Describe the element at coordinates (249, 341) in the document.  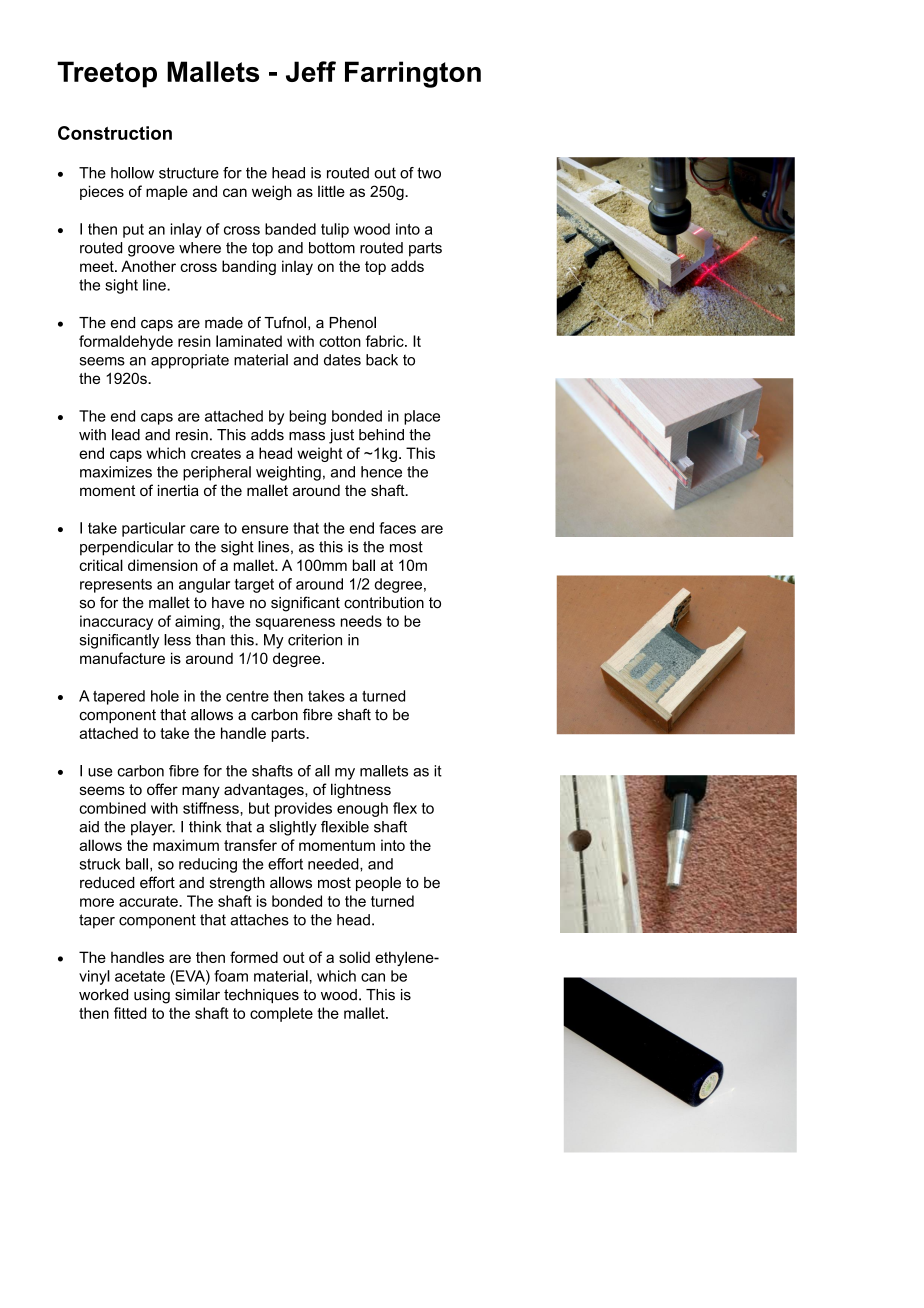
I see `laminated` at that location.
